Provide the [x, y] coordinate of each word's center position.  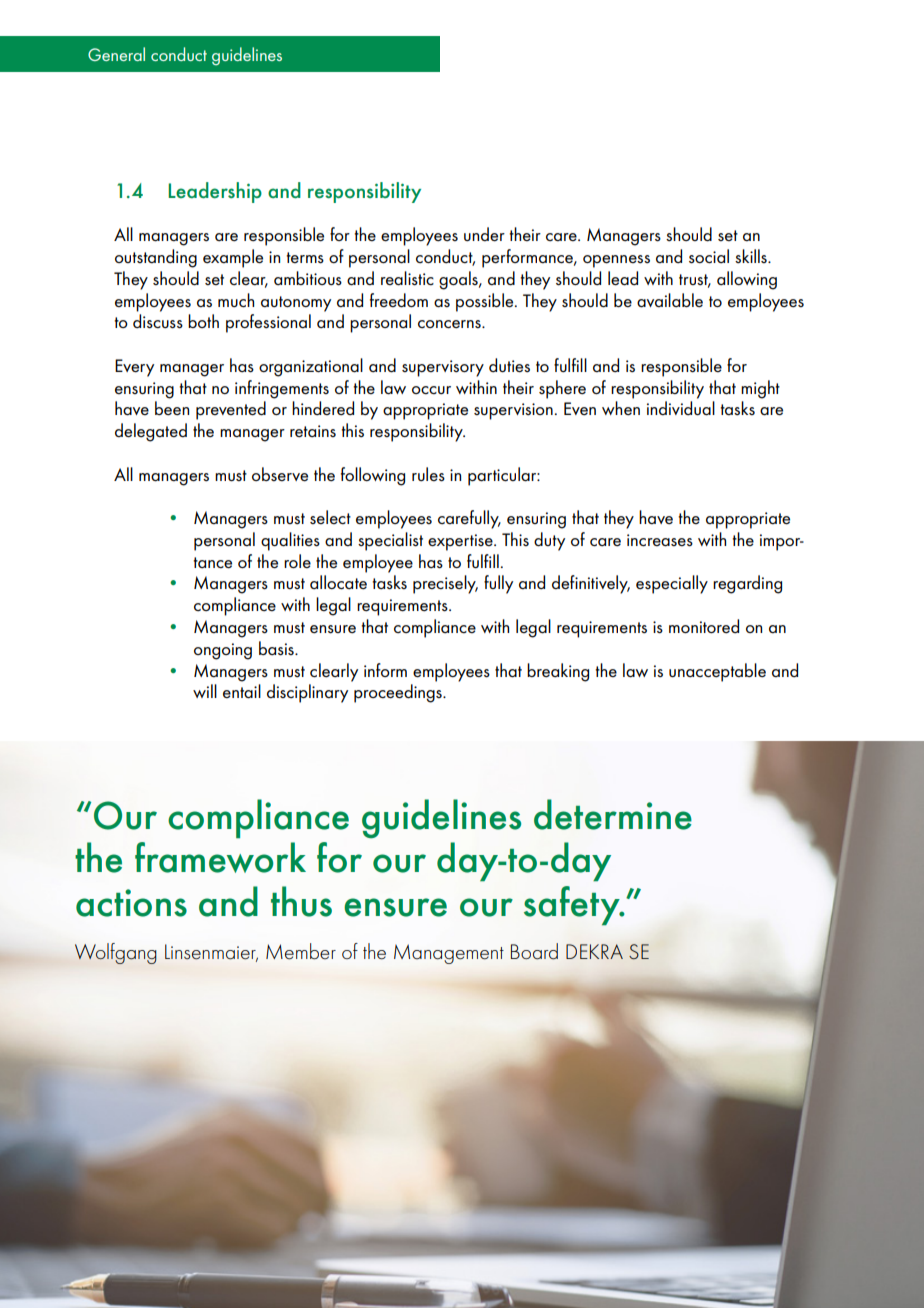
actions [131, 903]
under [484, 234]
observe [280, 474]
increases [660, 540]
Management [449, 954]
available [670, 300]
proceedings [399, 693]
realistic [407, 278]
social [709, 256]
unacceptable [717, 672]
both [203, 321]
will [205, 691]
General [116, 54]
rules [428, 474]
